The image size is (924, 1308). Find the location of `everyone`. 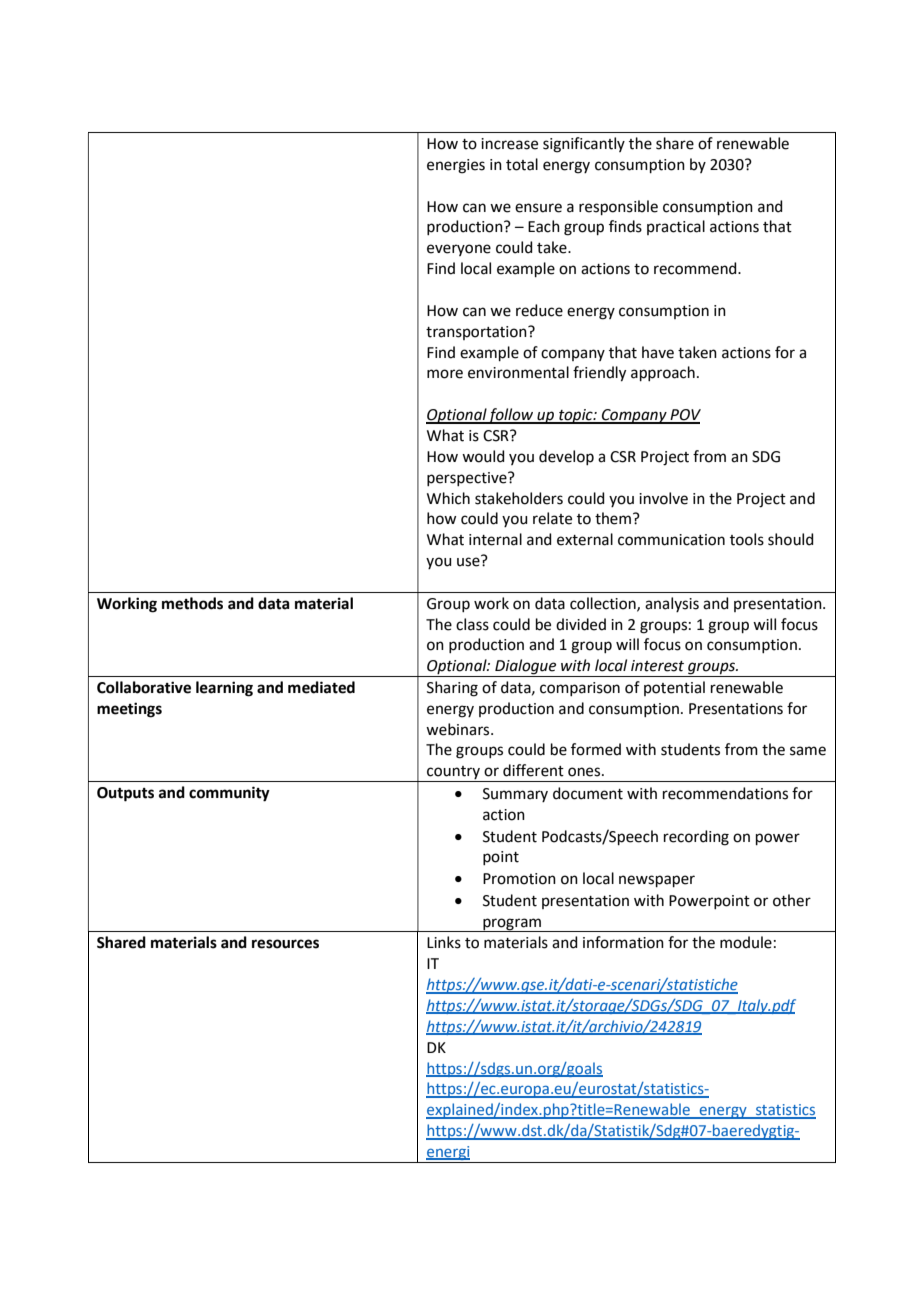

everyone is located at coordinates (459, 250).
